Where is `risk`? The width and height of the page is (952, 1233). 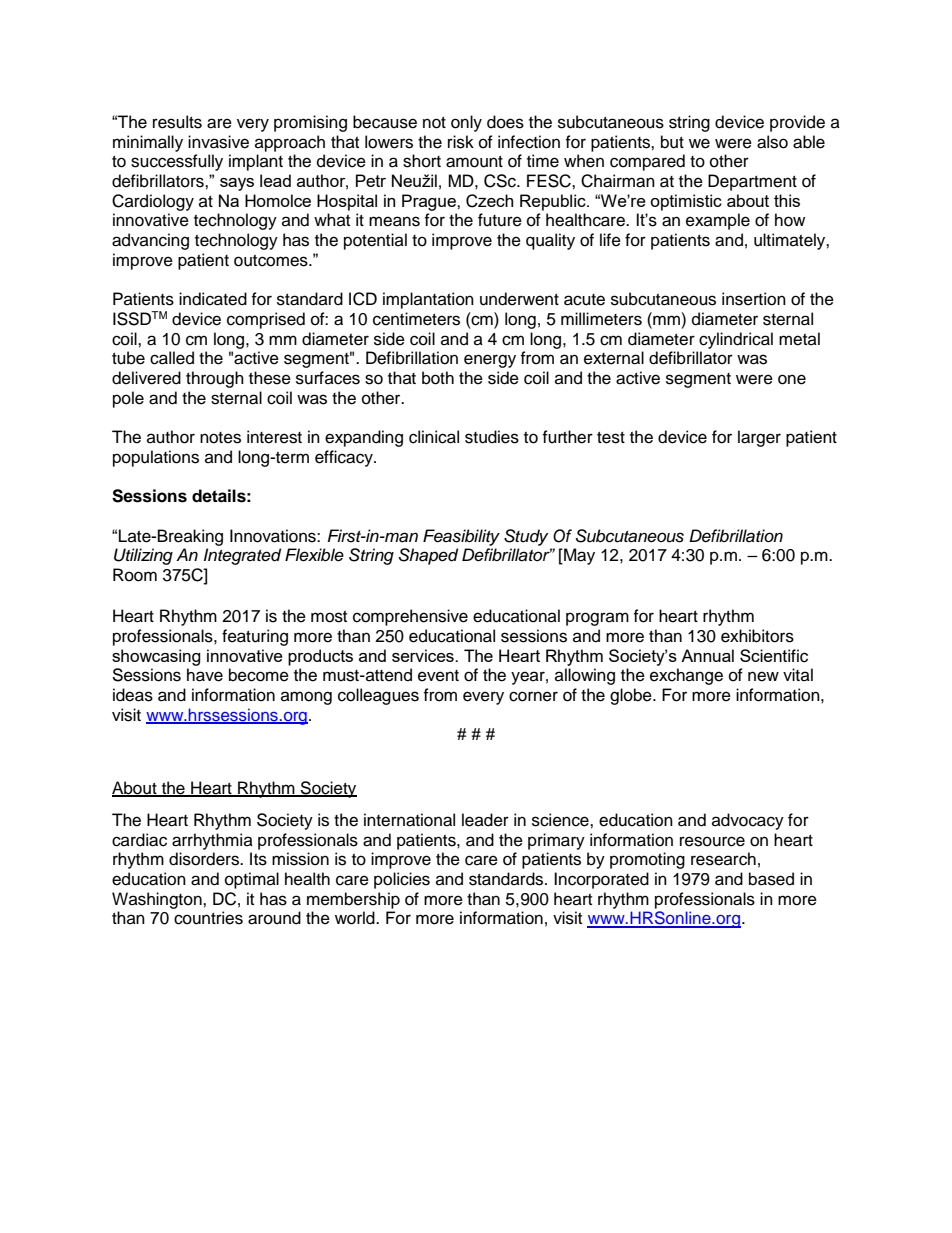 risk is located at coordinates (461, 142).
